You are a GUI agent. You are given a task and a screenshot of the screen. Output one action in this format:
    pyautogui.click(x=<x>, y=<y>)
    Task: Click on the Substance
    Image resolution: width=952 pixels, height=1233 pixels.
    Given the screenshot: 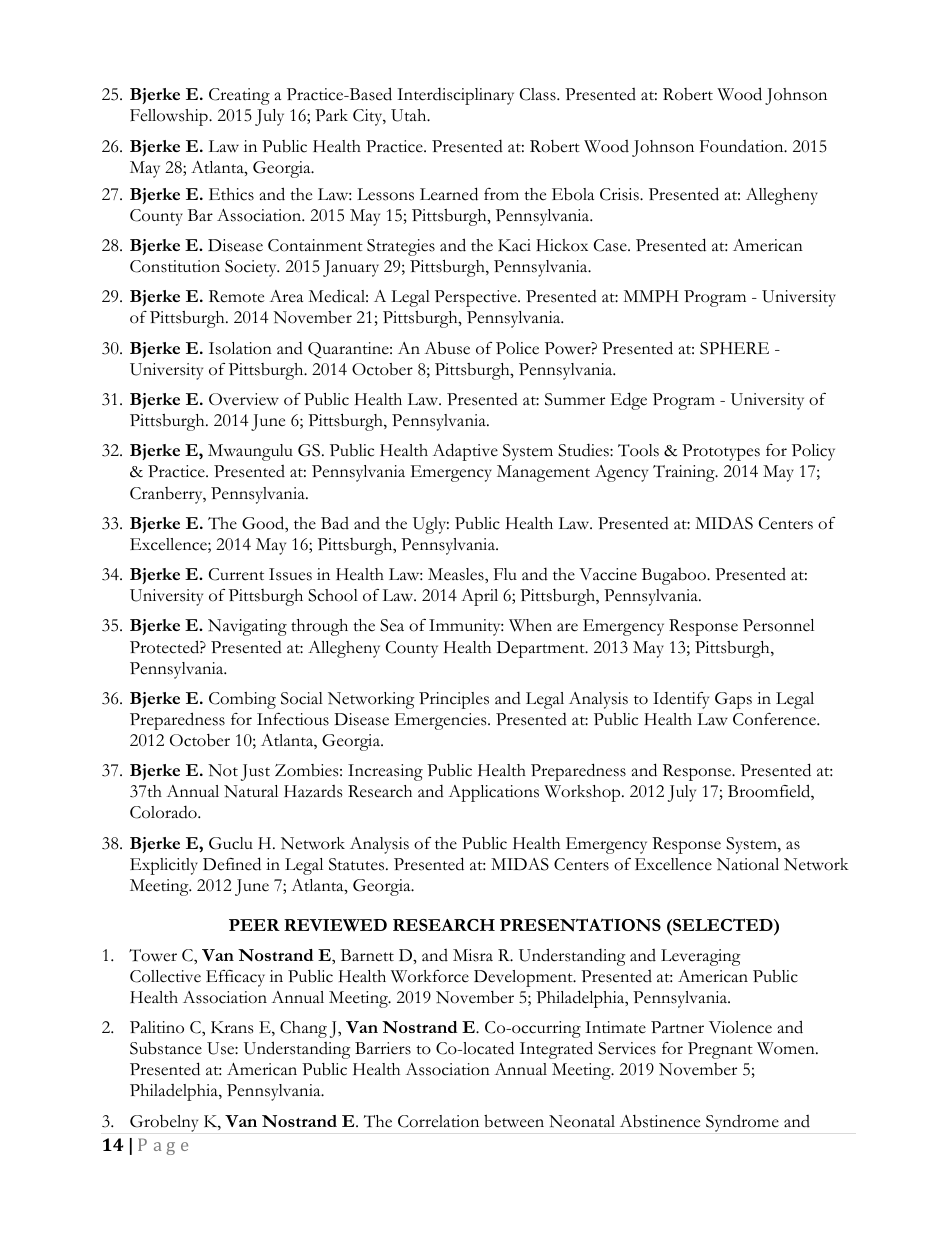 What is the action you would take?
    pyautogui.click(x=166, y=1048)
